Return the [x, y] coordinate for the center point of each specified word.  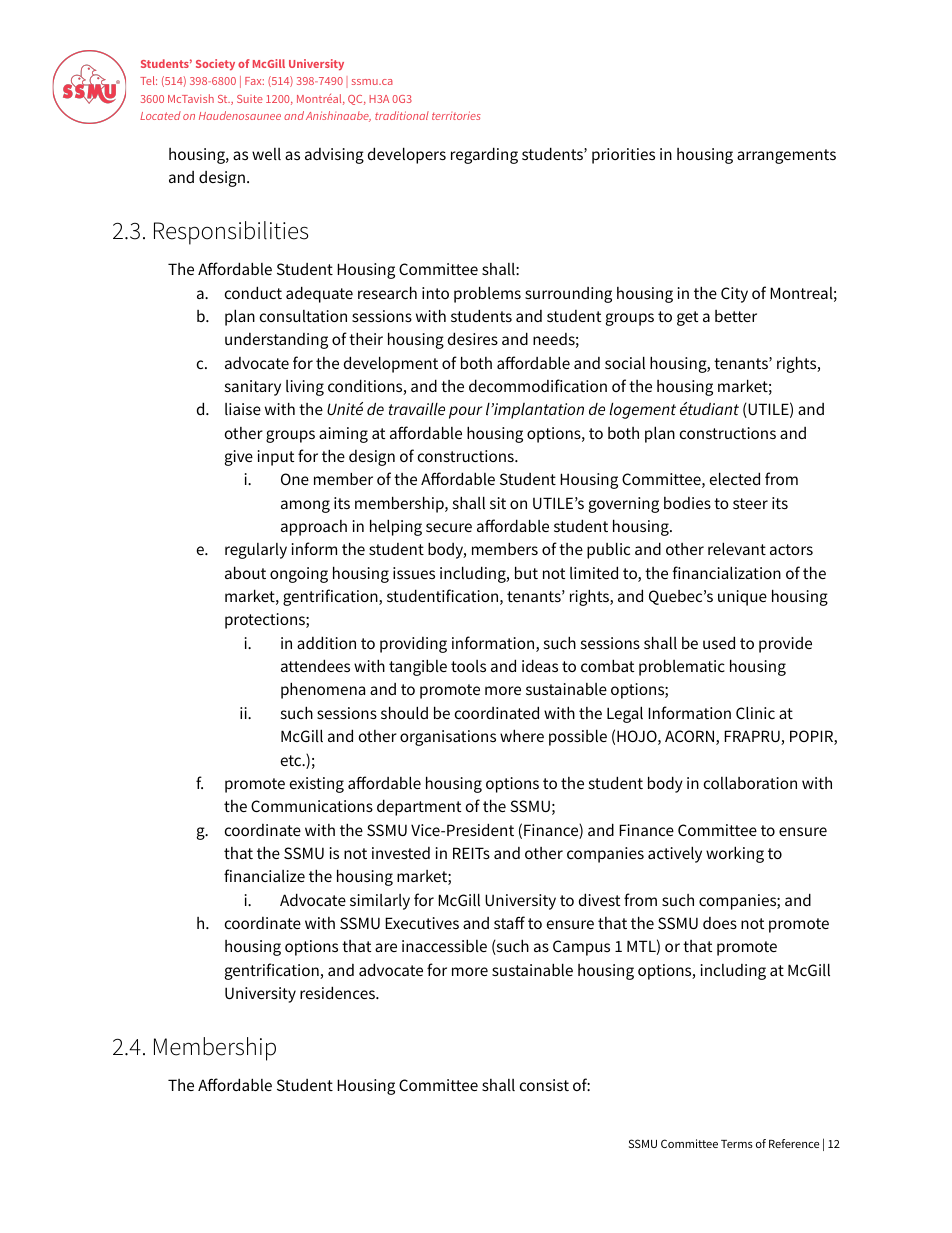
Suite [250, 99]
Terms [737, 1144]
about [245, 572]
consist [544, 1085]
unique [742, 598]
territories [456, 115]
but [526, 572]
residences [338, 992]
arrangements [786, 156]
